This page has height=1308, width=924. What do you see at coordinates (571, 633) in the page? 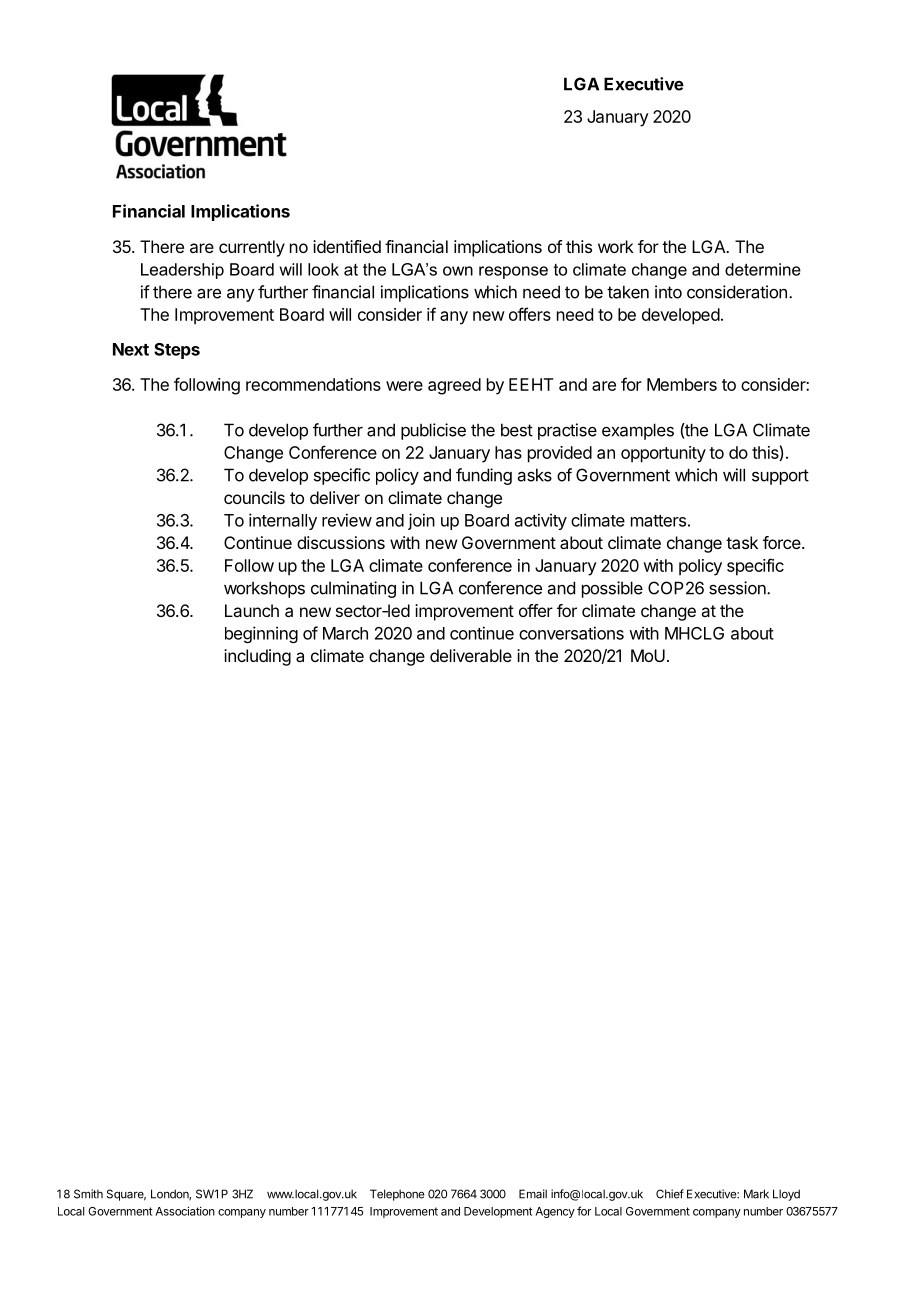
I see `conversations` at bounding box center [571, 633].
